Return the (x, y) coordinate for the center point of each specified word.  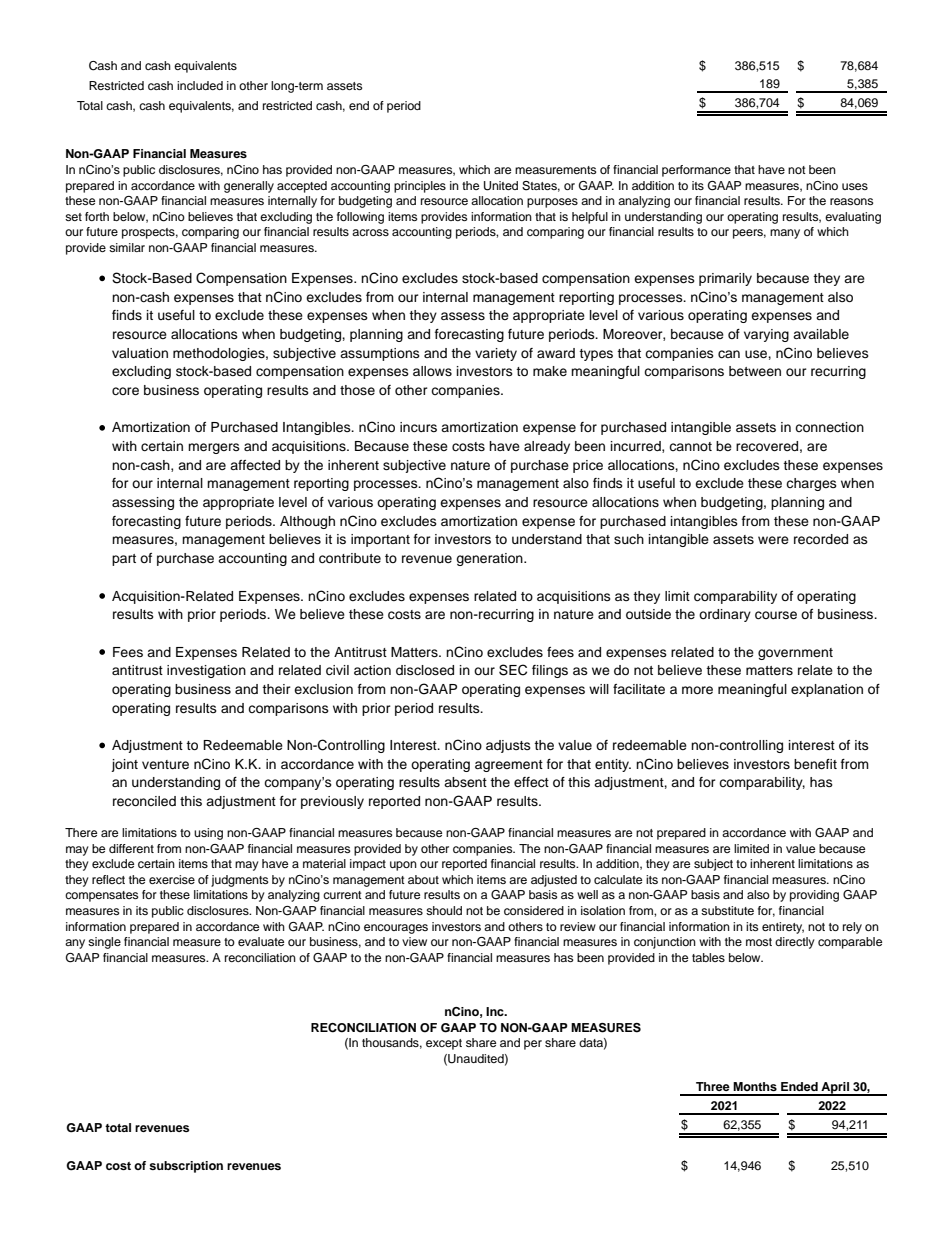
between (755, 371)
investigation (206, 671)
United (501, 186)
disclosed (425, 670)
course (776, 615)
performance (696, 171)
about (423, 879)
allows (432, 371)
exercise (172, 879)
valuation (140, 353)
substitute (727, 910)
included (200, 85)
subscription (186, 1167)
